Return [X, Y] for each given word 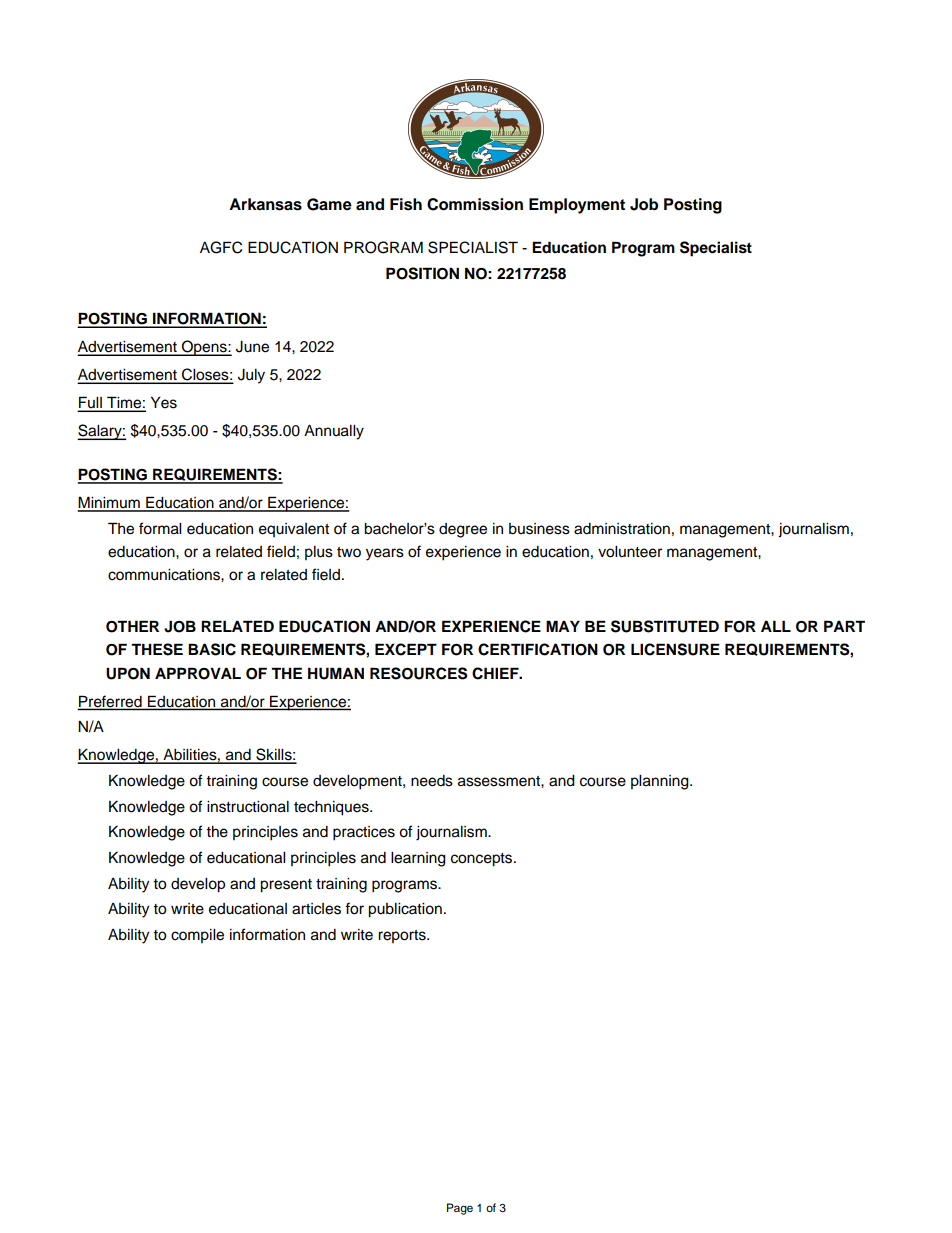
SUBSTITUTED [665, 626]
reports [403, 936]
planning [661, 782]
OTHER [132, 626]
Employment [577, 206]
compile [197, 936]
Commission [475, 204]
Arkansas [265, 204]
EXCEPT [406, 649]
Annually [334, 432]
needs [432, 781]
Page [460, 1209]
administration [622, 529]
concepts [483, 860]
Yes [164, 402]
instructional [248, 807]
